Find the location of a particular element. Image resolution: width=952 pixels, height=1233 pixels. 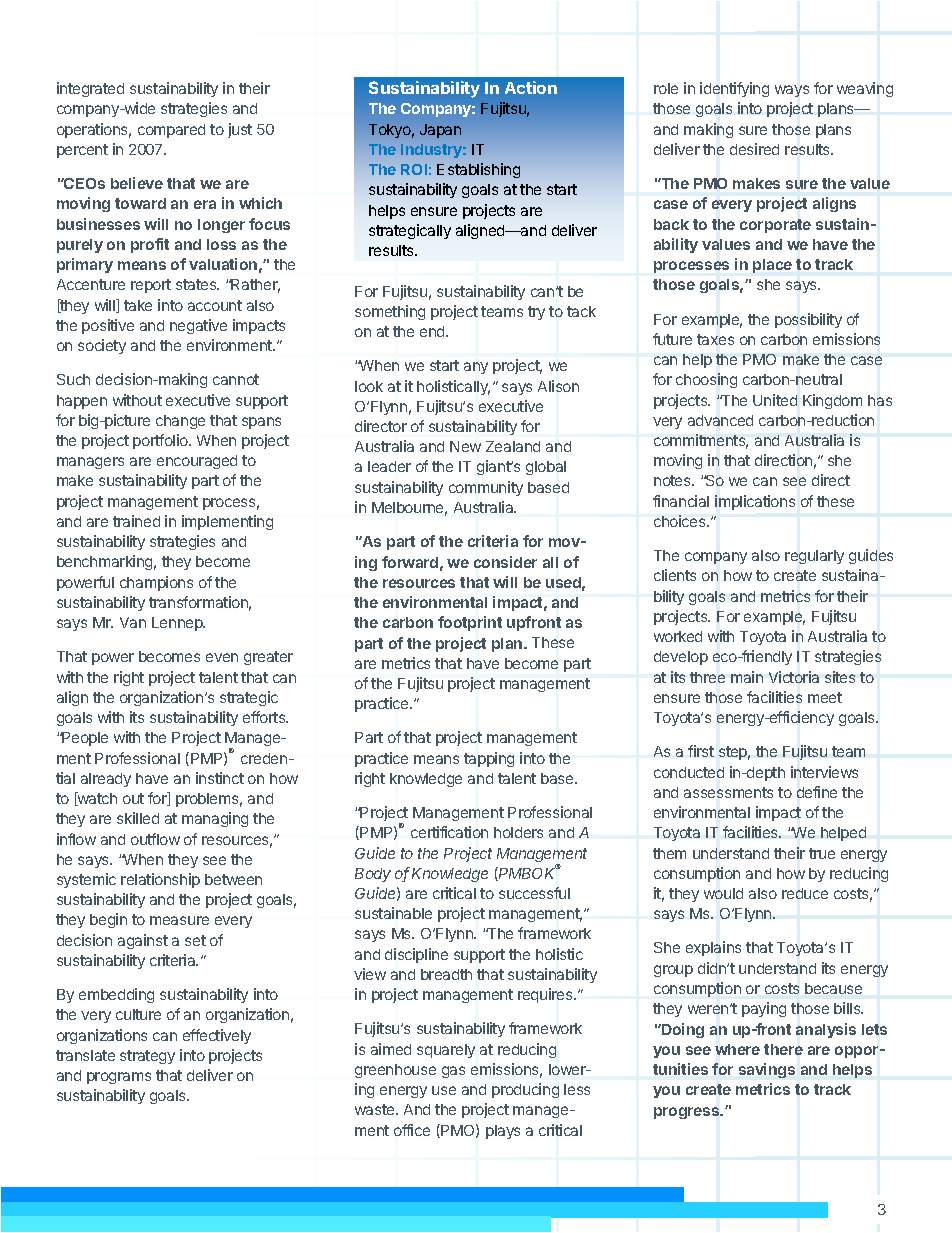

gas is located at coordinates (453, 1072).
